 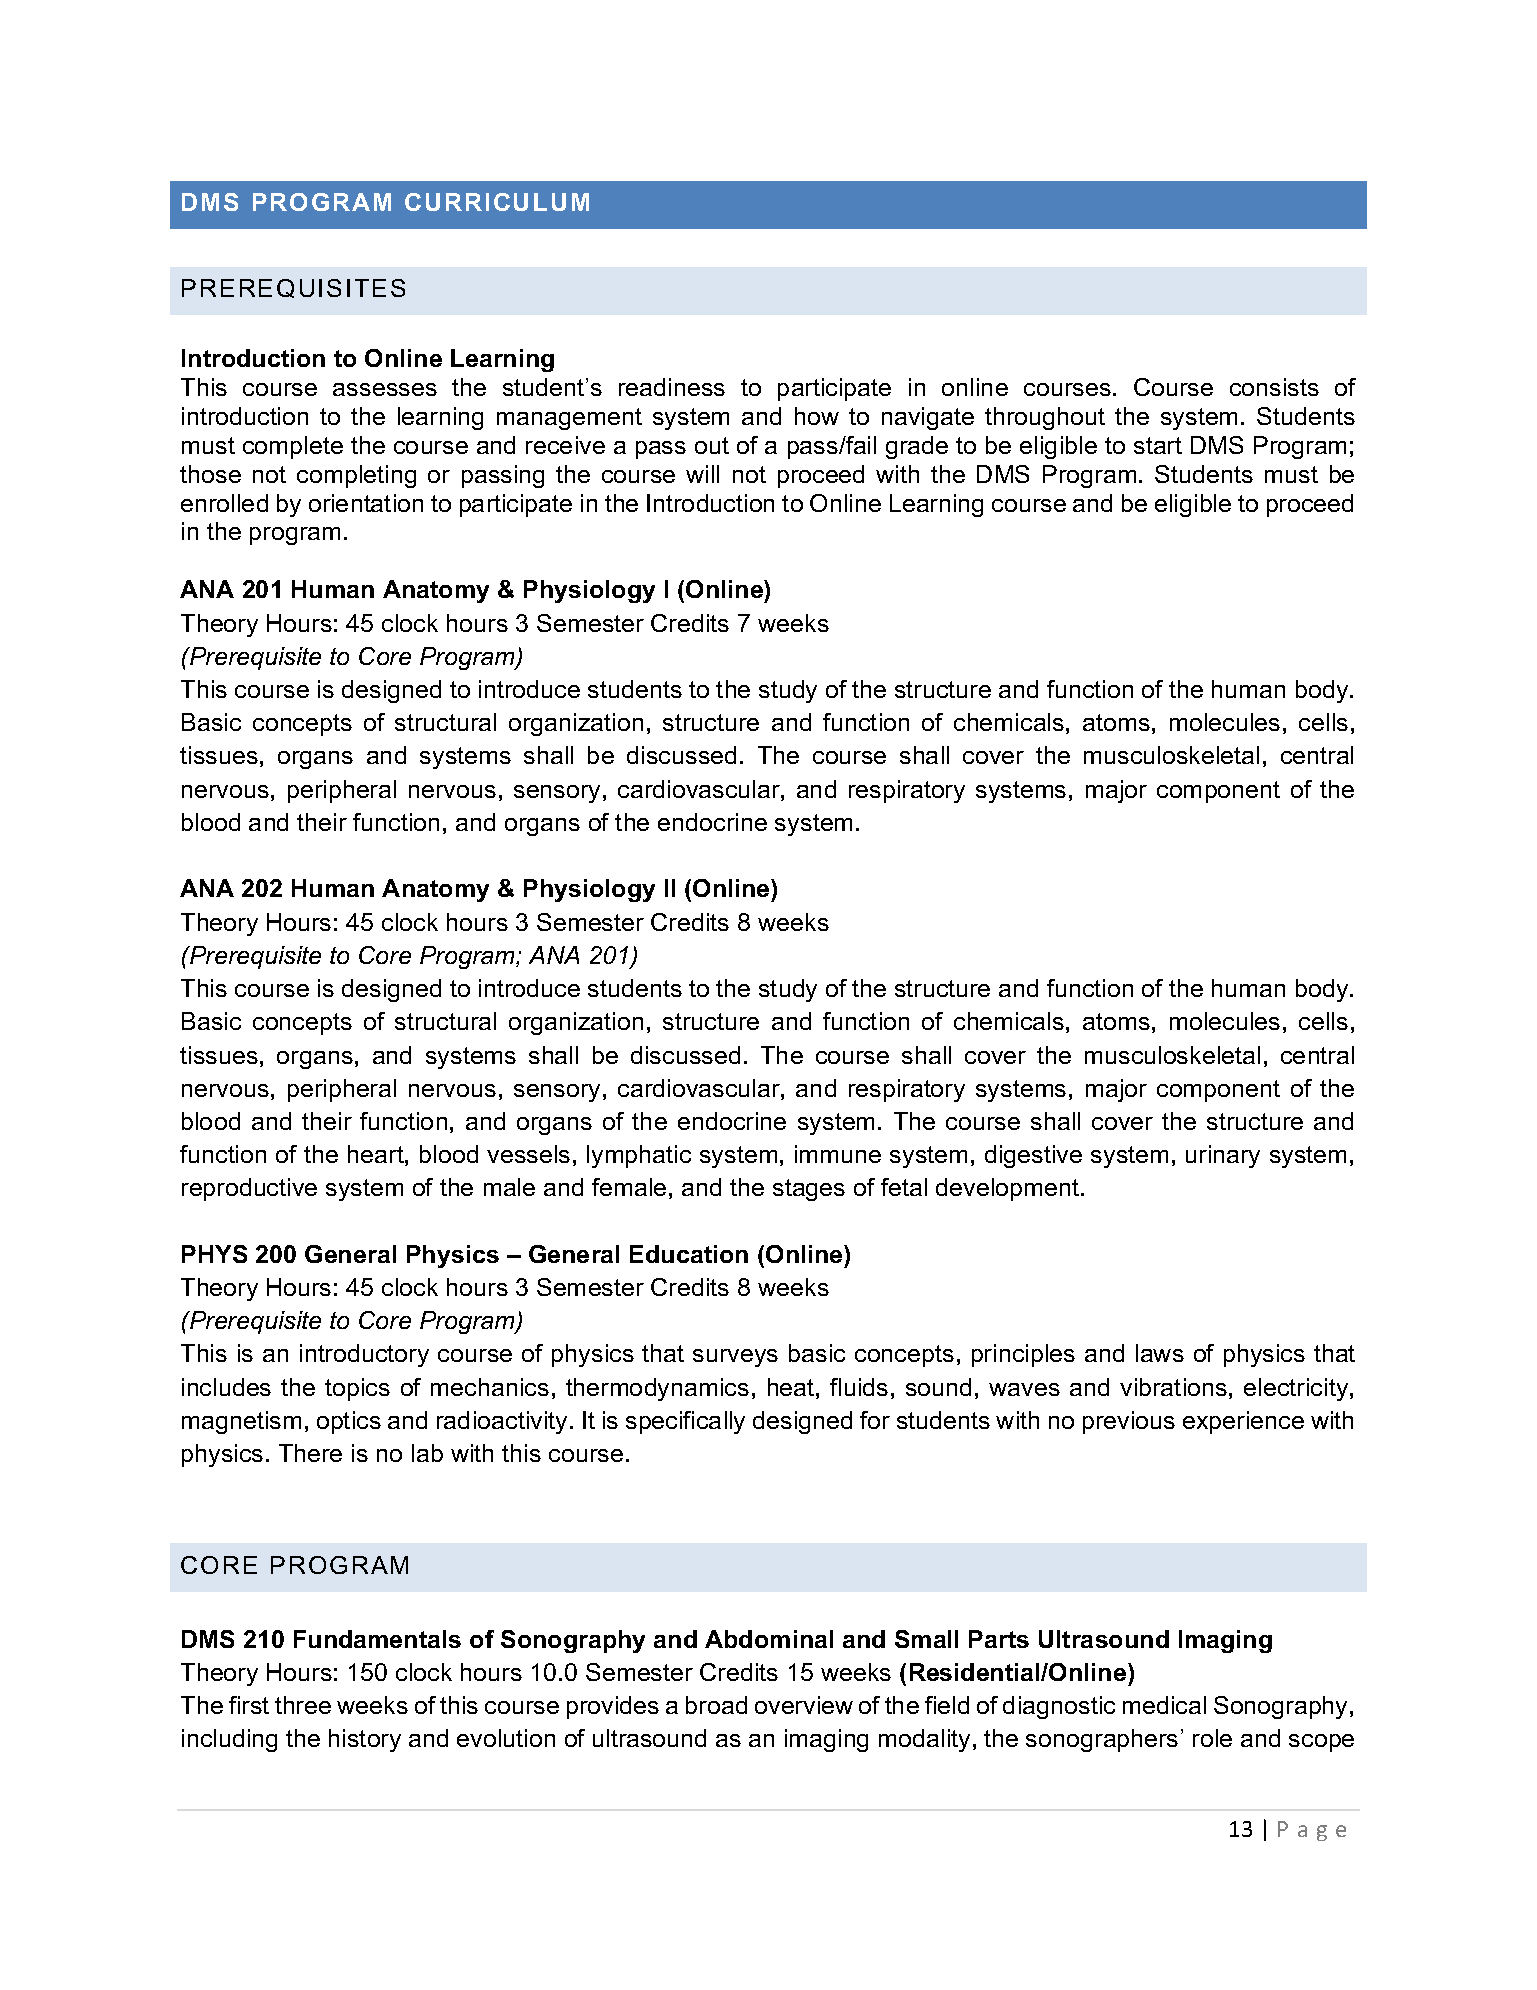 What do you see at coordinates (1223, 1156) in the screenshot?
I see `urinary` at bounding box center [1223, 1156].
